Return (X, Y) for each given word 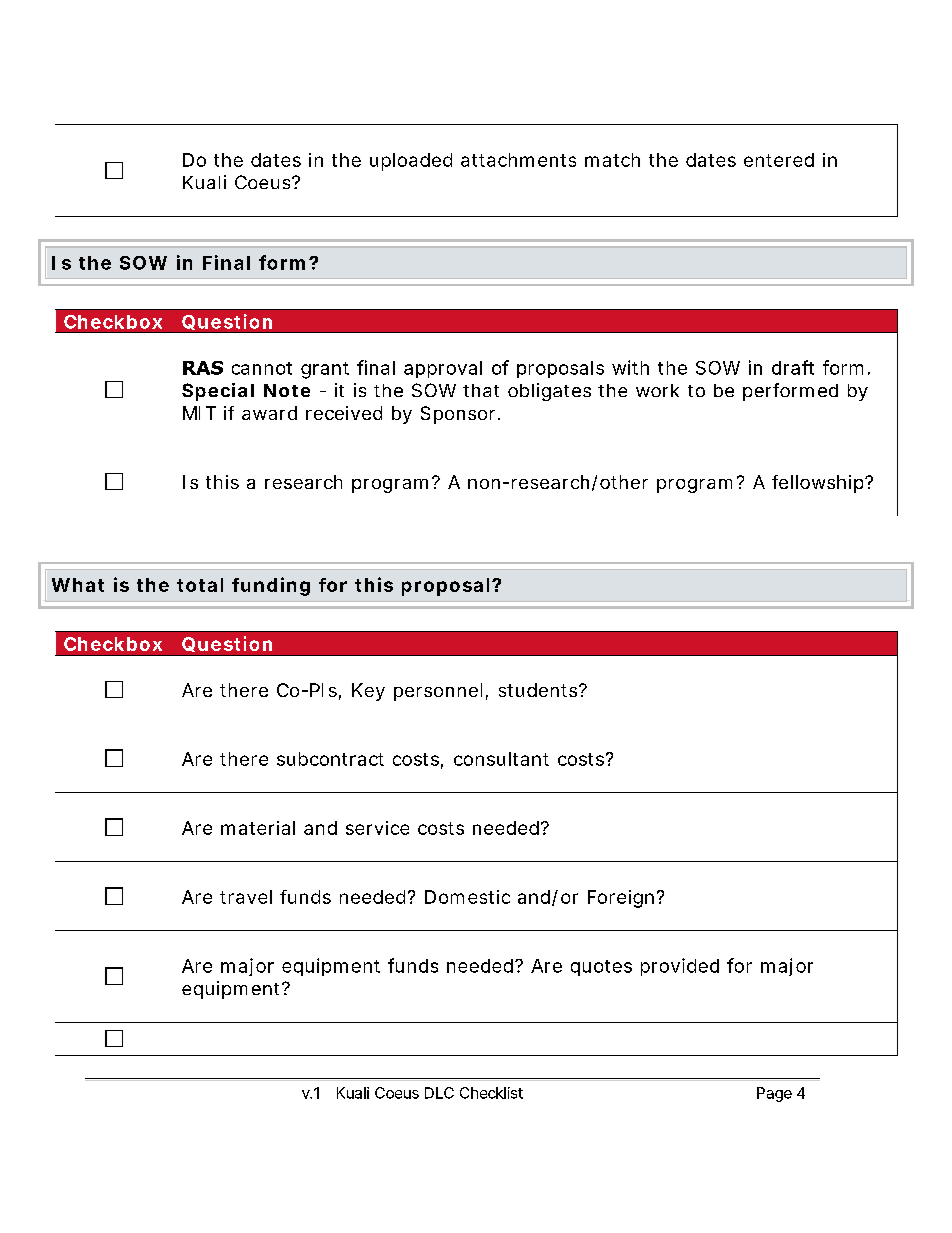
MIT (199, 413)
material (258, 828)
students (539, 690)
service (377, 828)
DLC (439, 1093)
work (657, 390)
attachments (518, 160)
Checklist (491, 1093)
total (200, 585)
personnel (438, 692)
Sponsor (458, 415)
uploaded (411, 162)
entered (779, 160)
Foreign (621, 899)
